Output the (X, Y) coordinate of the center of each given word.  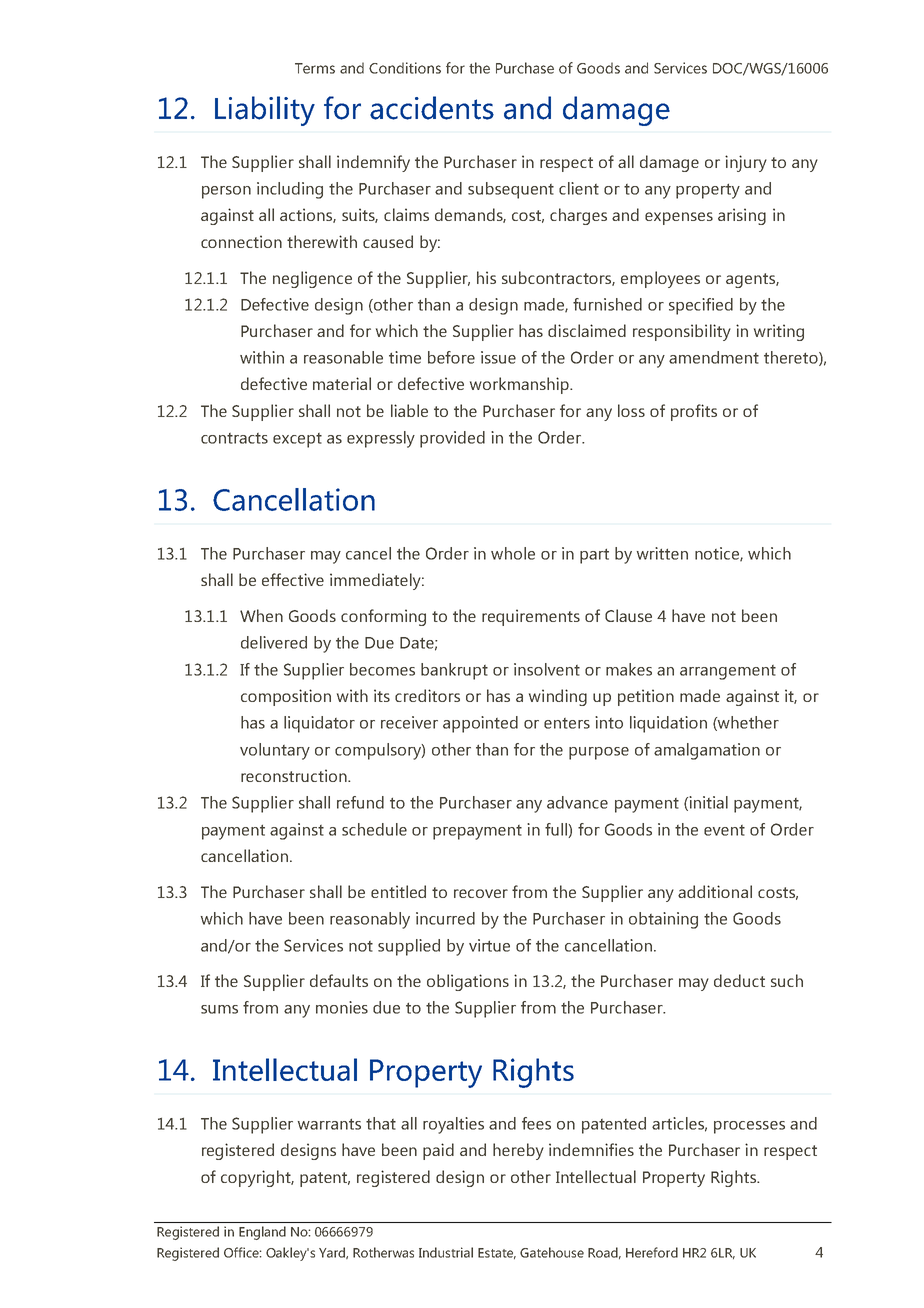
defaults (339, 980)
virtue (489, 945)
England (262, 1233)
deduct (739, 980)
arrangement (728, 672)
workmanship (520, 385)
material (342, 383)
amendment (714, 357)
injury (746, 163)
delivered (274, 642)
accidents (432, 108)
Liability (265, 111)
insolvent (547, 669)
